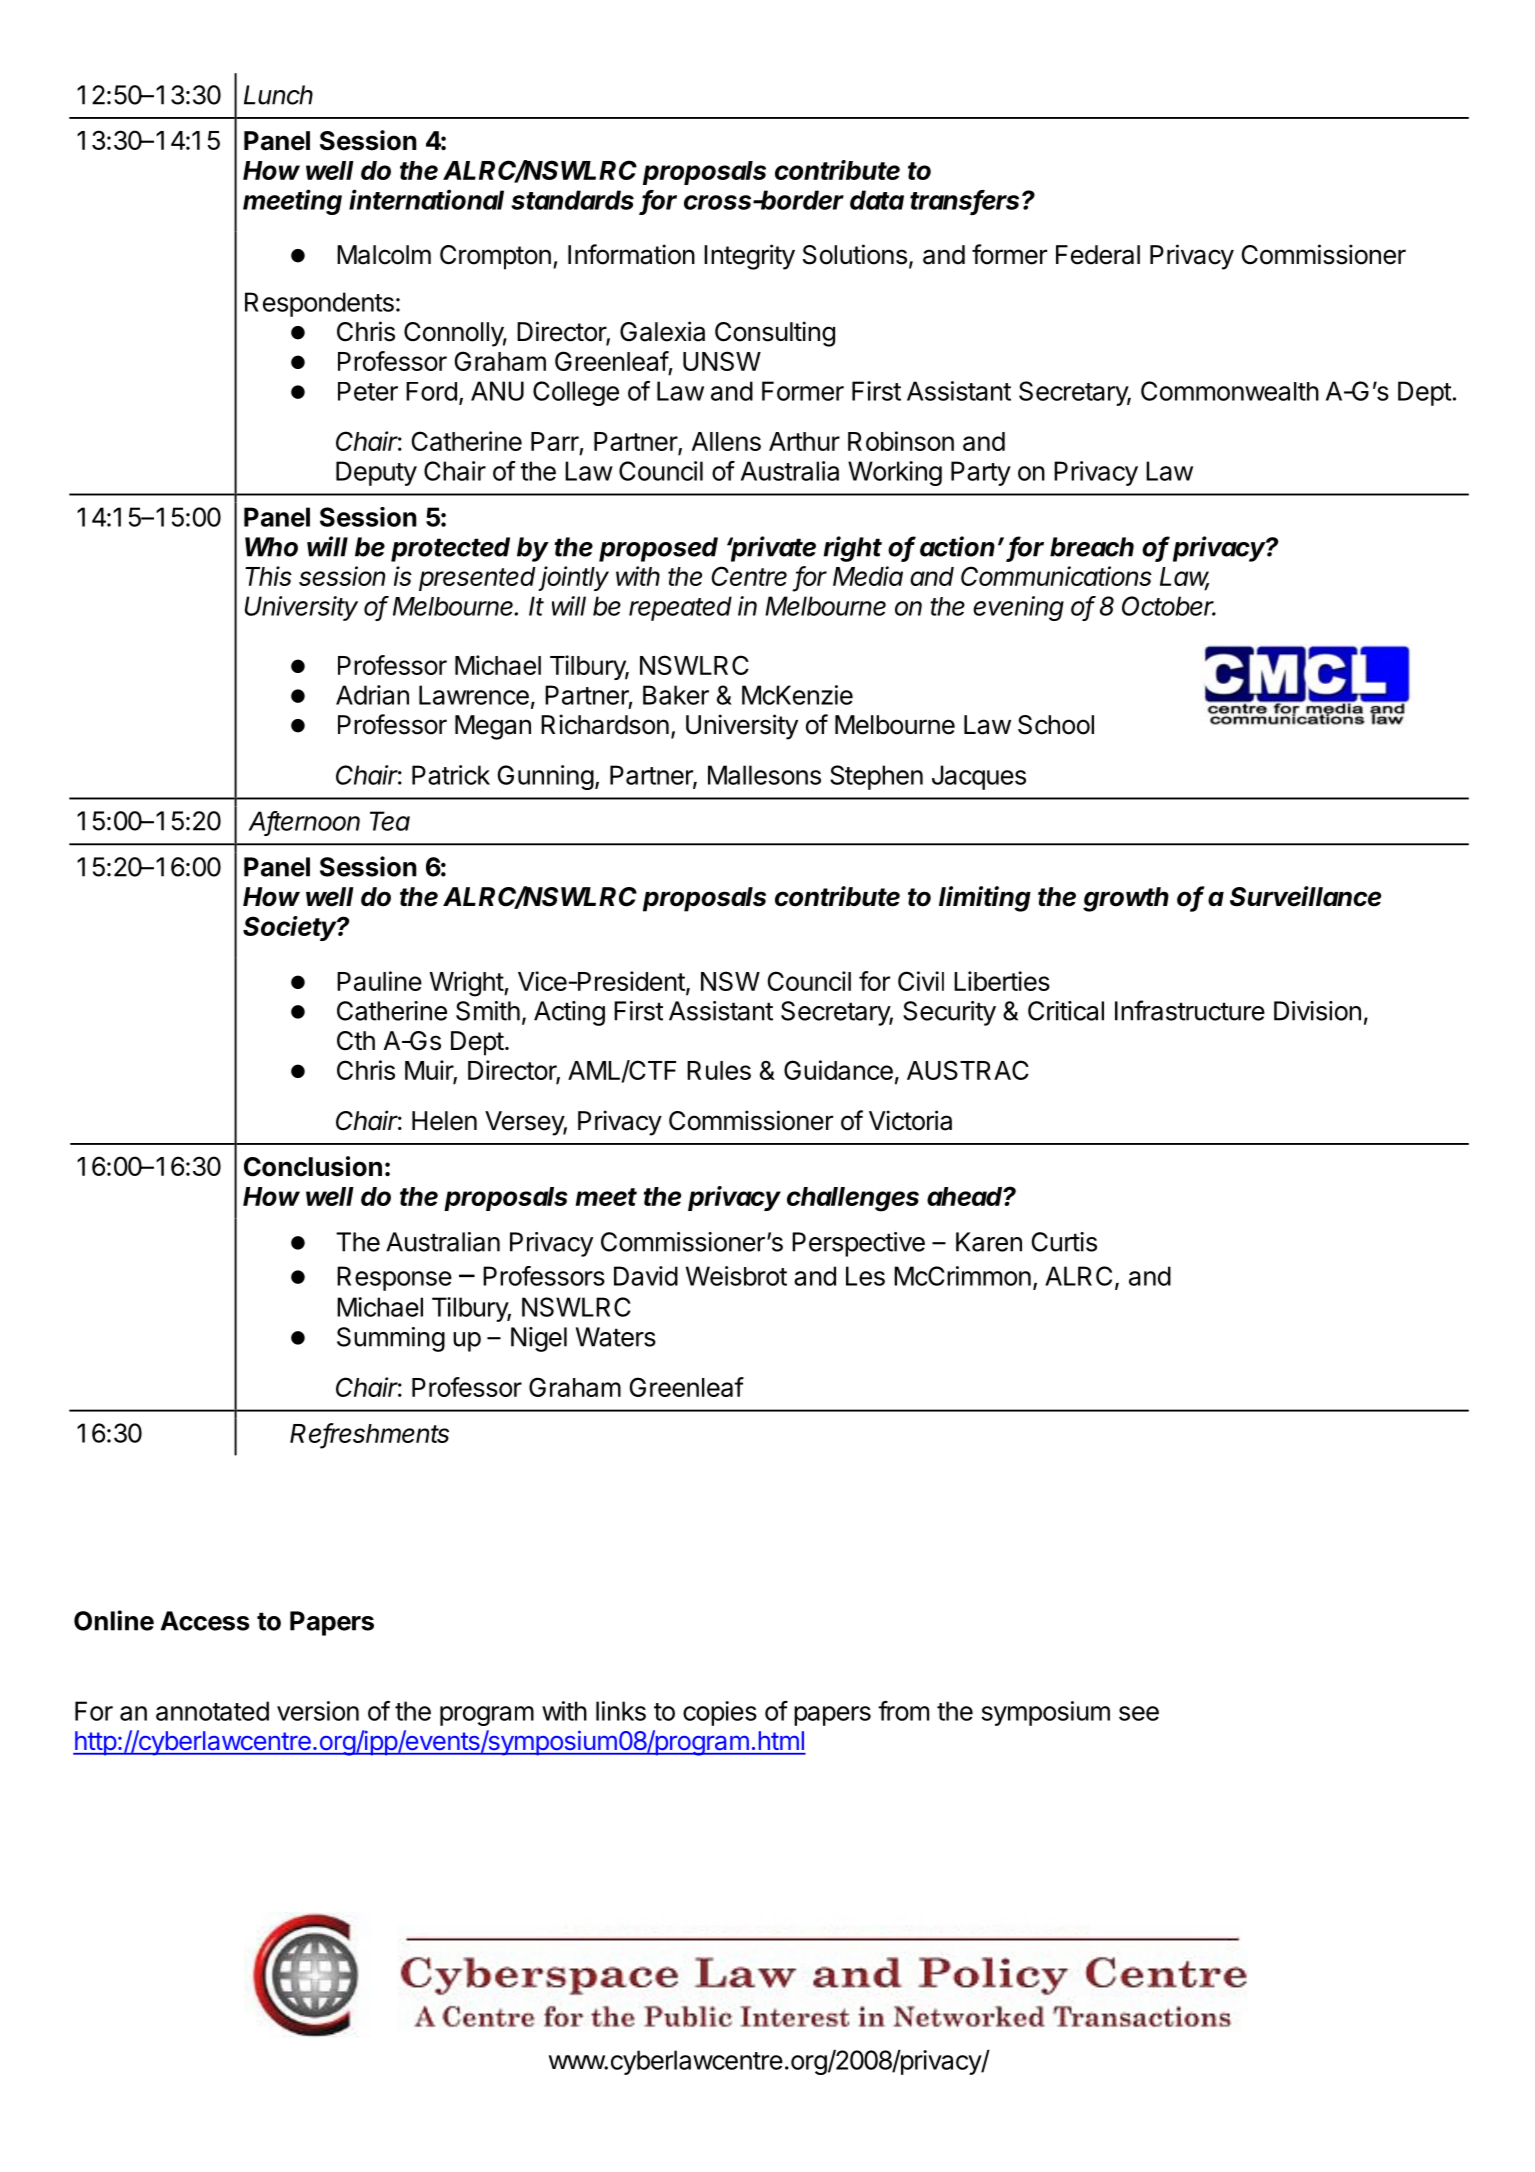  What do you see at coordinates (278, 95) in the image?
I see `Lunch` at bounding box center [278, 95].
